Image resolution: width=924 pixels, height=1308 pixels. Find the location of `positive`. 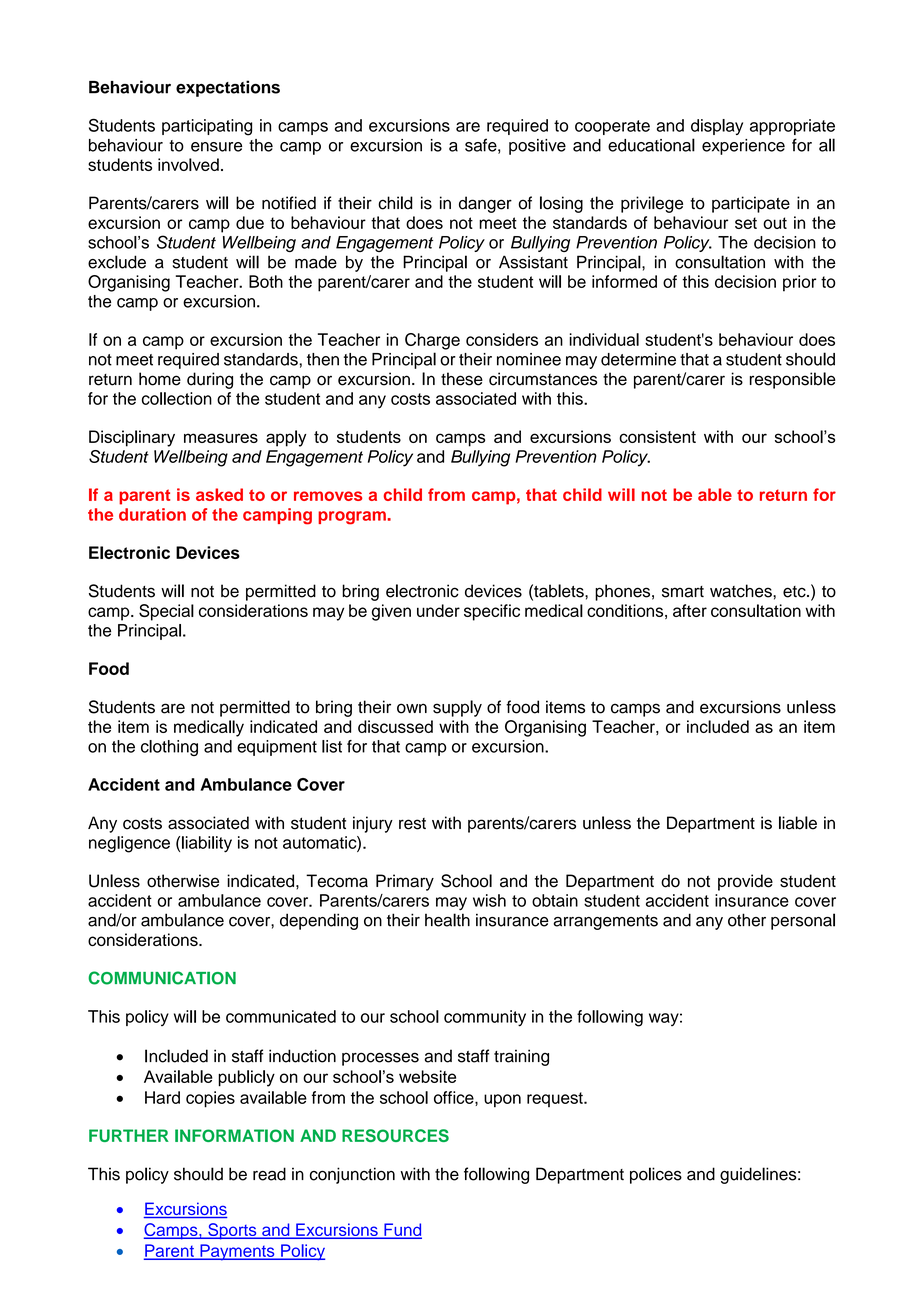

positive is located at coordinates (537, 147).
